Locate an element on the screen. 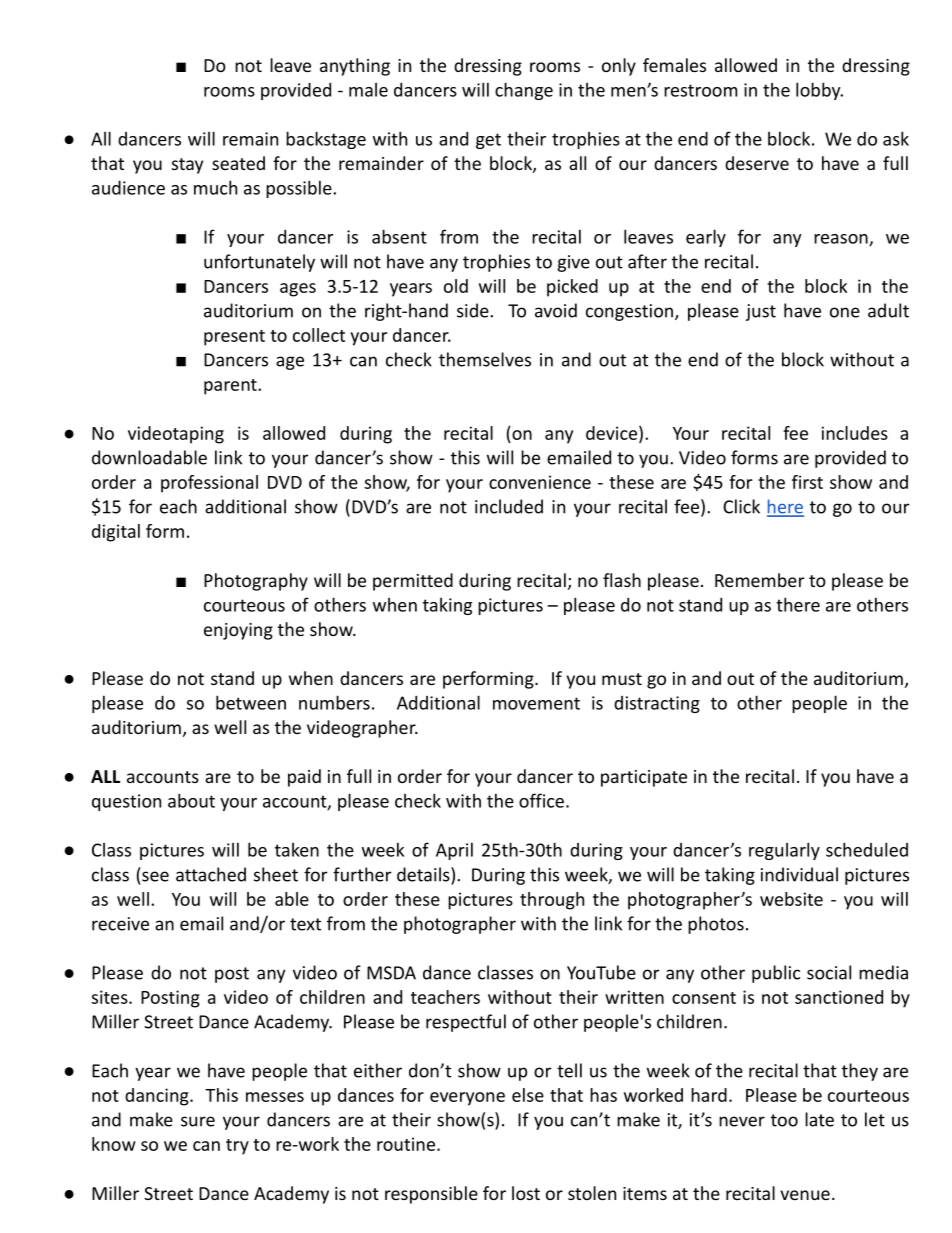  Remember is located at coordinates (759, 580).
